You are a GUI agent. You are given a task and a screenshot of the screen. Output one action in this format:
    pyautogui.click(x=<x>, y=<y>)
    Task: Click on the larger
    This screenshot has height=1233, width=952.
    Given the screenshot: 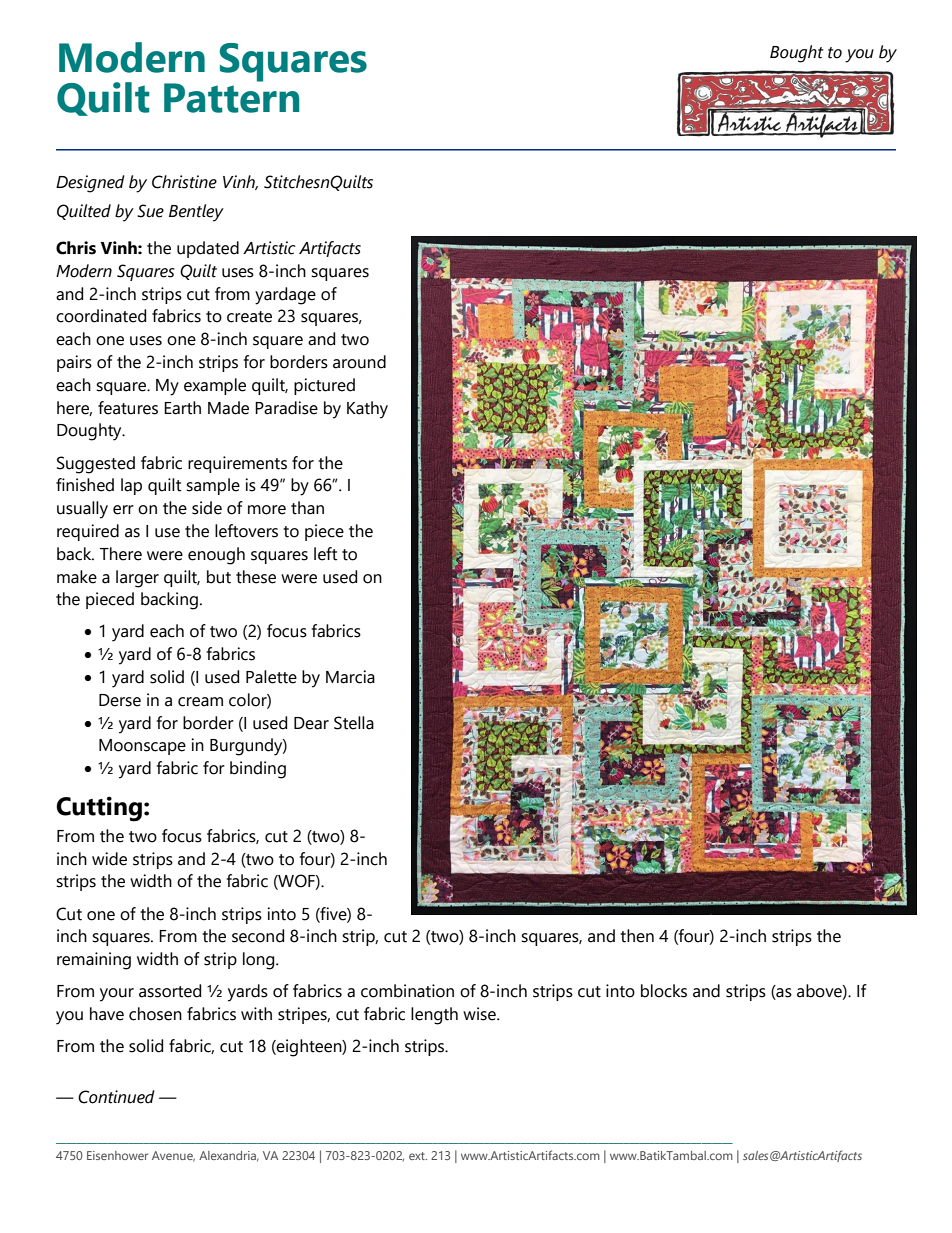 What is the action you would take?
    pyautogui.click(x=137, y=579)
